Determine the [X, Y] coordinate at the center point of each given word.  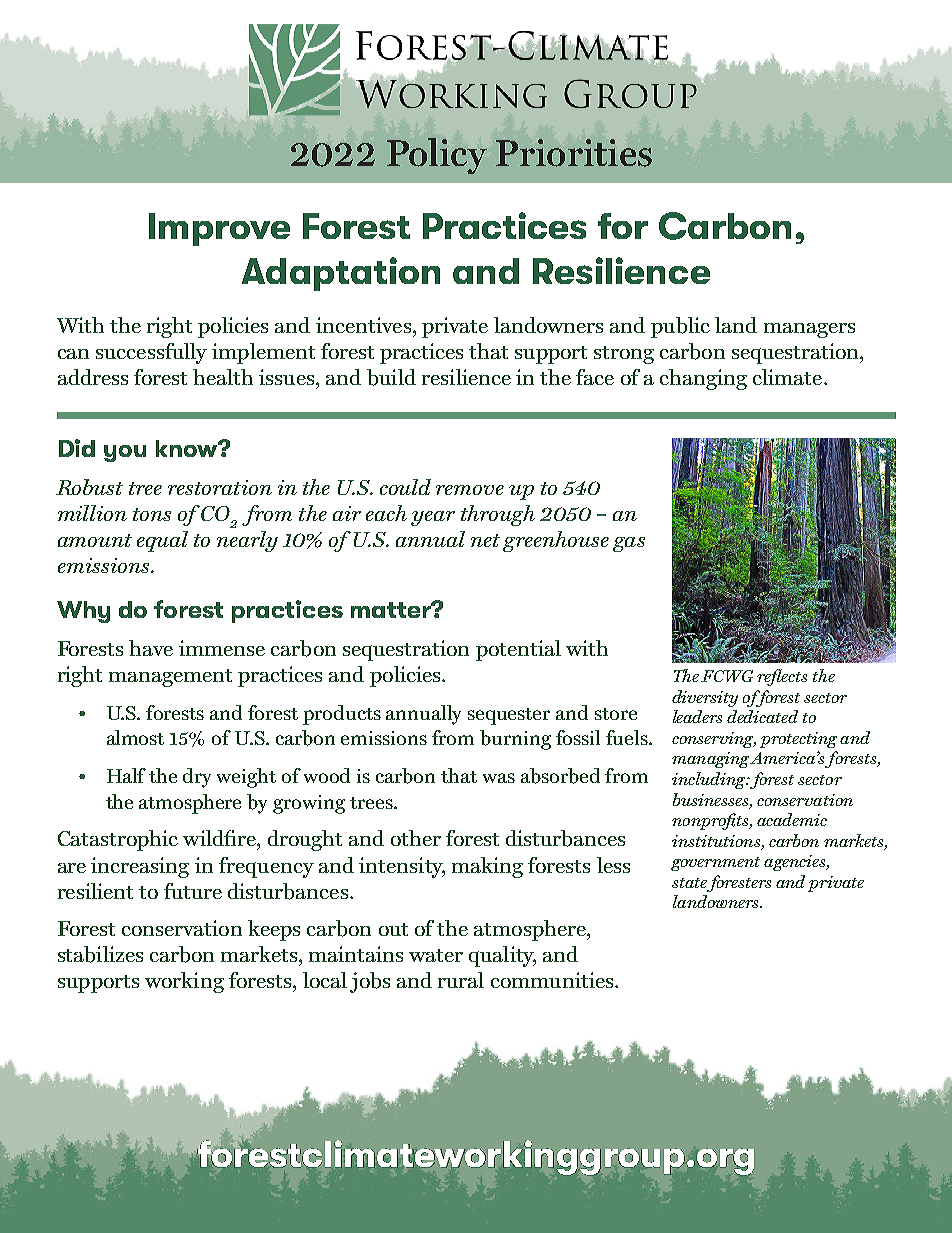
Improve [219, 229]
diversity [705, 698]
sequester [509, 716]
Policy [437, 156]
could [405, 487]
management [170, 678]
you [125, 453]
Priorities [574, 153]
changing [703, 379]
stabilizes [100, 954]
